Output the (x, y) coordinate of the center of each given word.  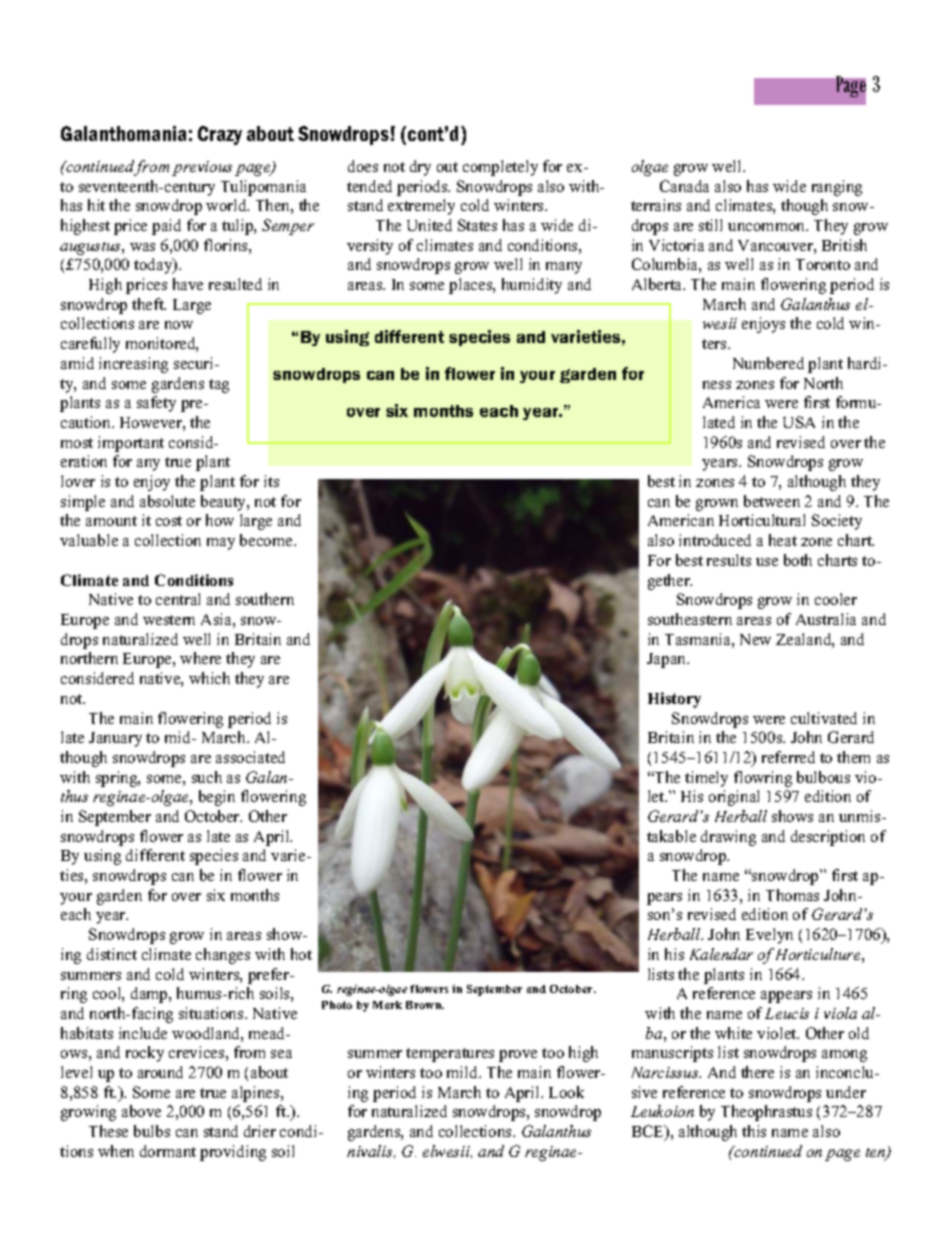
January (115, 739)
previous (202, 168)
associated (250, 757)
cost (169, 521)
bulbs (152, 1131)
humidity (532, 286)
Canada (684, 186)
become (267, 540)
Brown (425, 1005)
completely (500, 168)
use (767, 562)
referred (788, 757)
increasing (133, 365)
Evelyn (769, 936)
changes (223, 956)
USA (799, 422)
